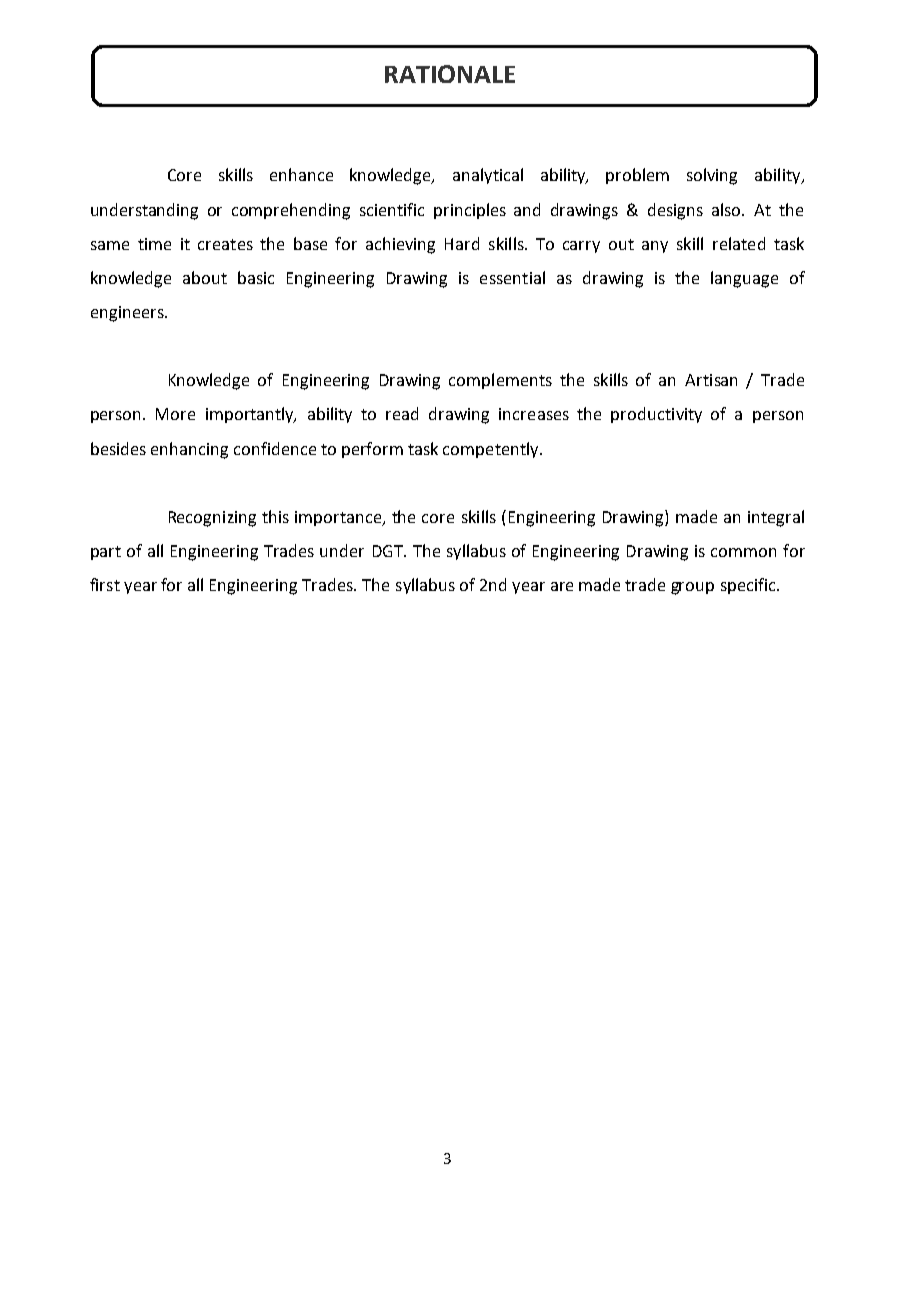  I want to click on group, so click(692, 588).
